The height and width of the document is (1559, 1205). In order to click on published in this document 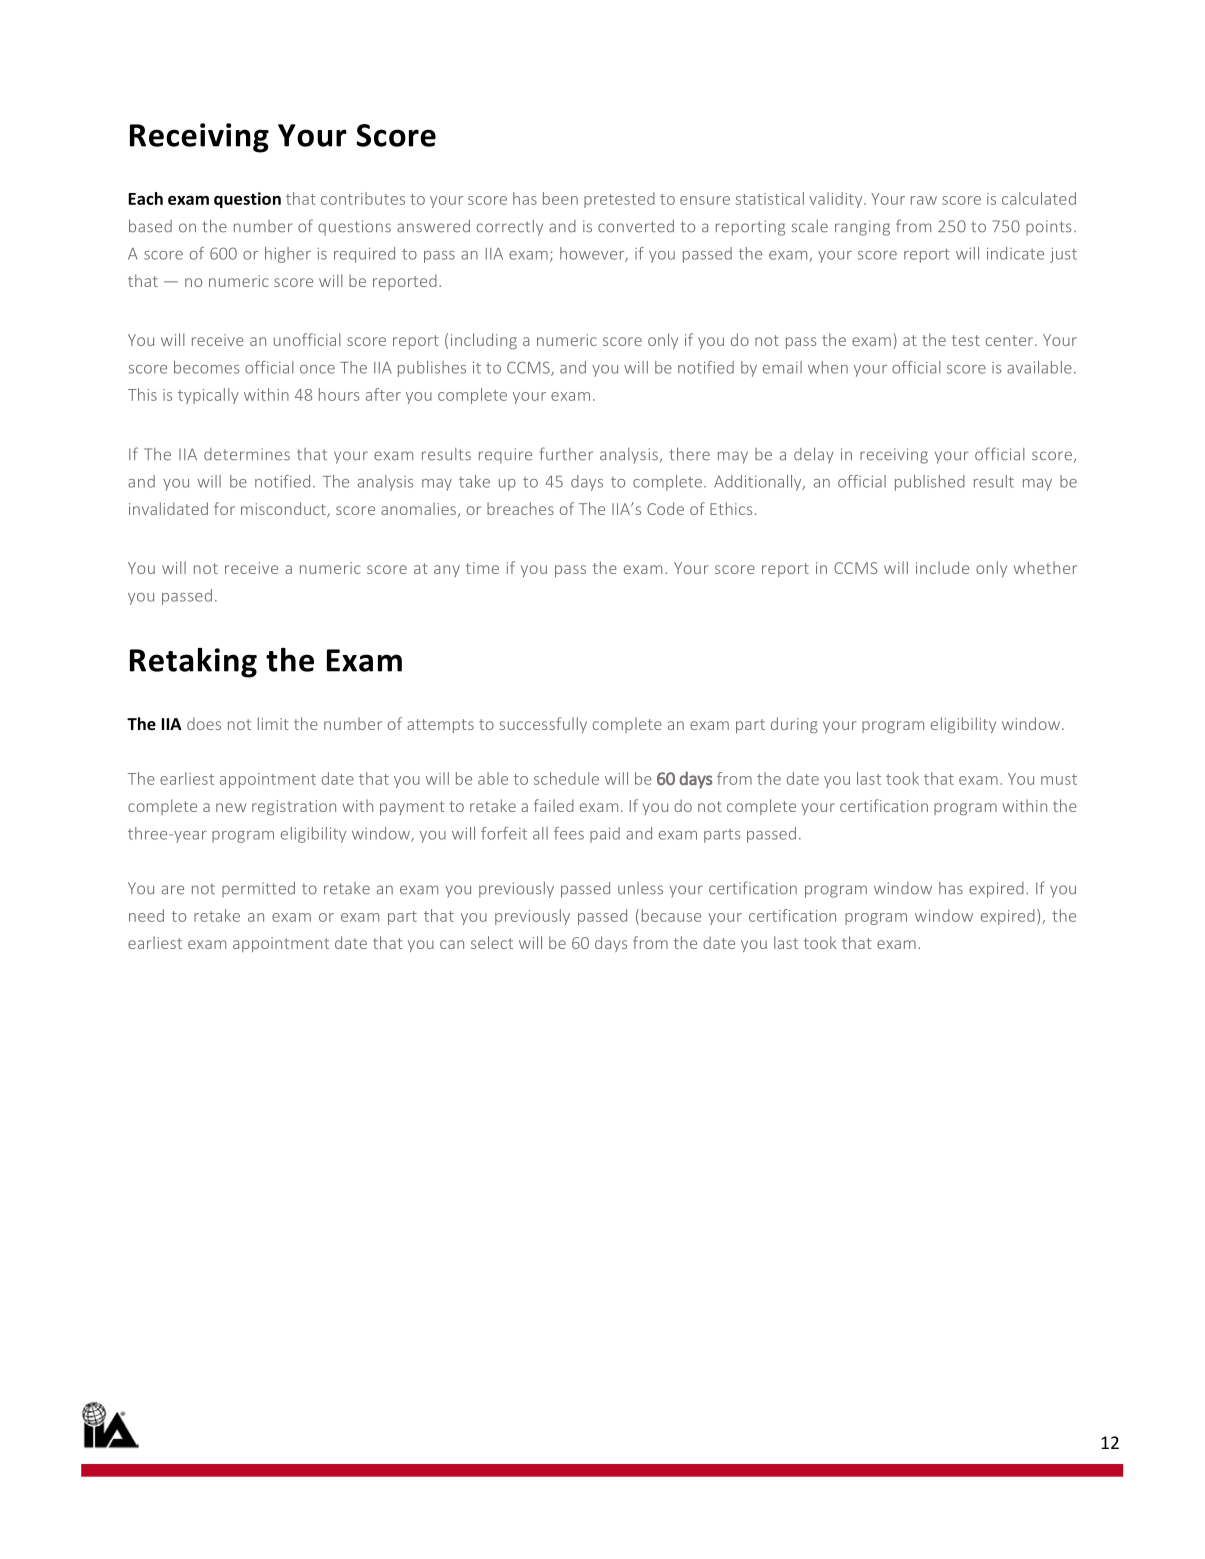, I will do `click(930, 483)`.
